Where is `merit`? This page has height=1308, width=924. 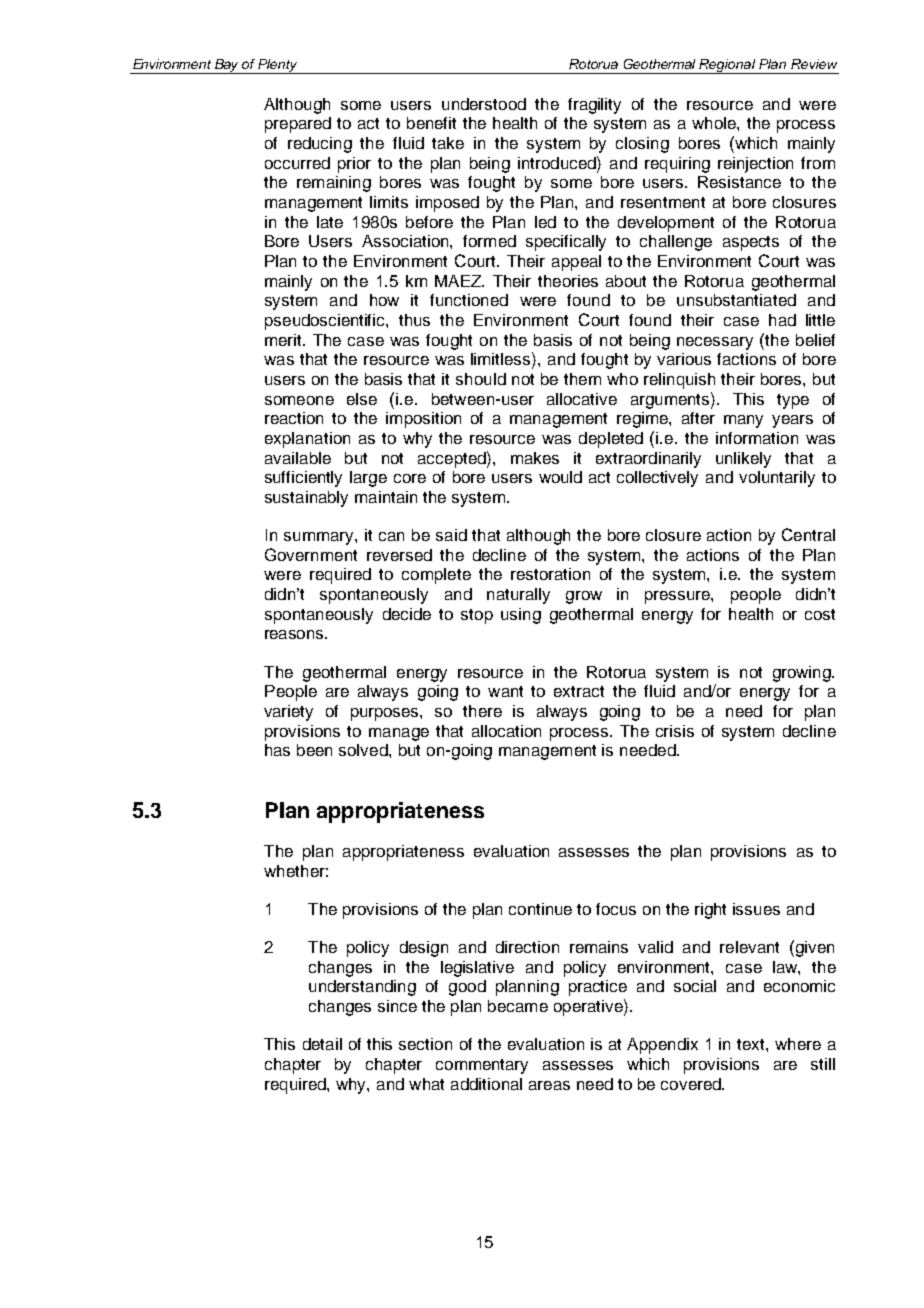 merit is located at coordinates (284, 340).
